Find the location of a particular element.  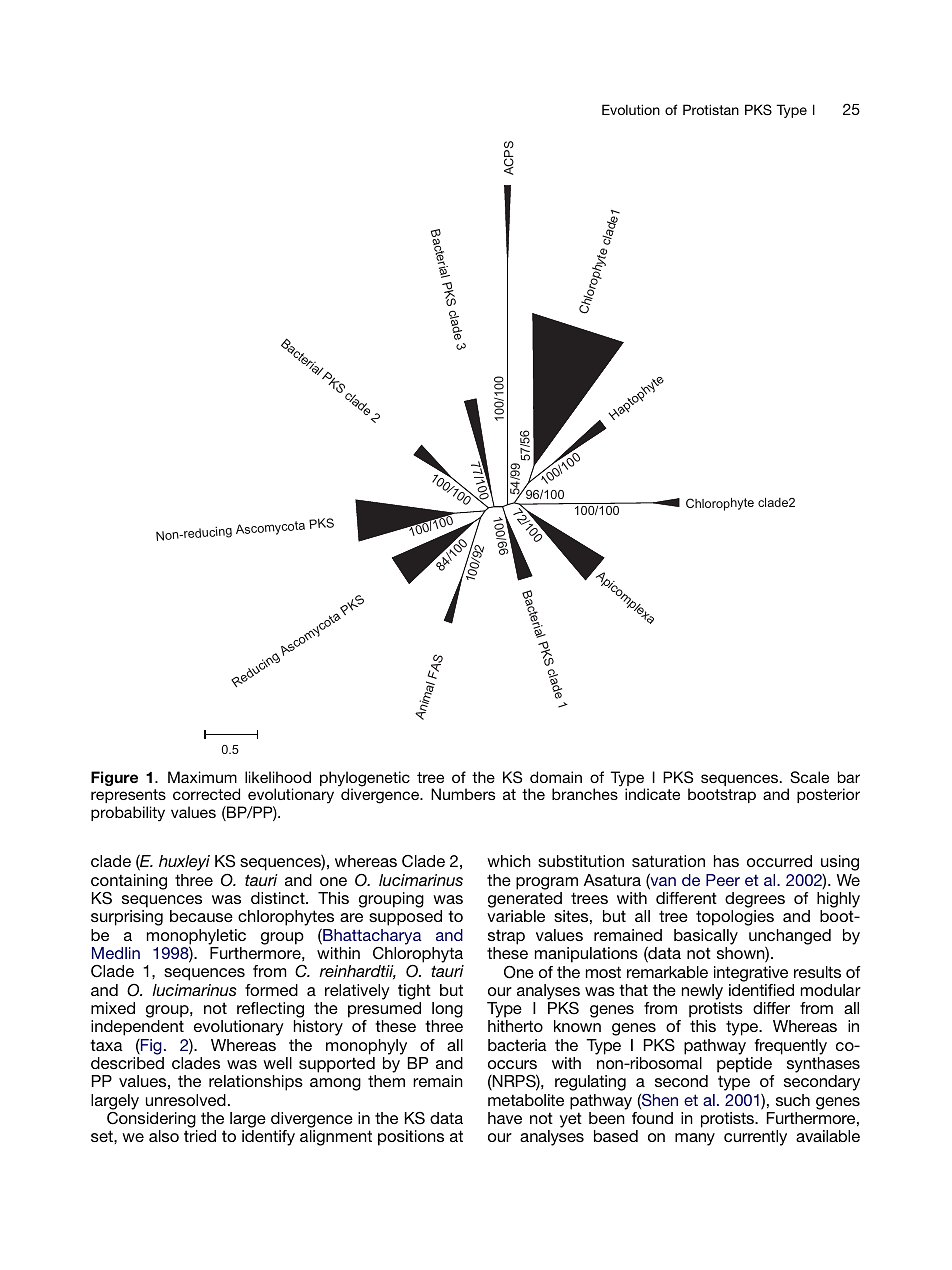

which is located at coordinates (509, 861).
